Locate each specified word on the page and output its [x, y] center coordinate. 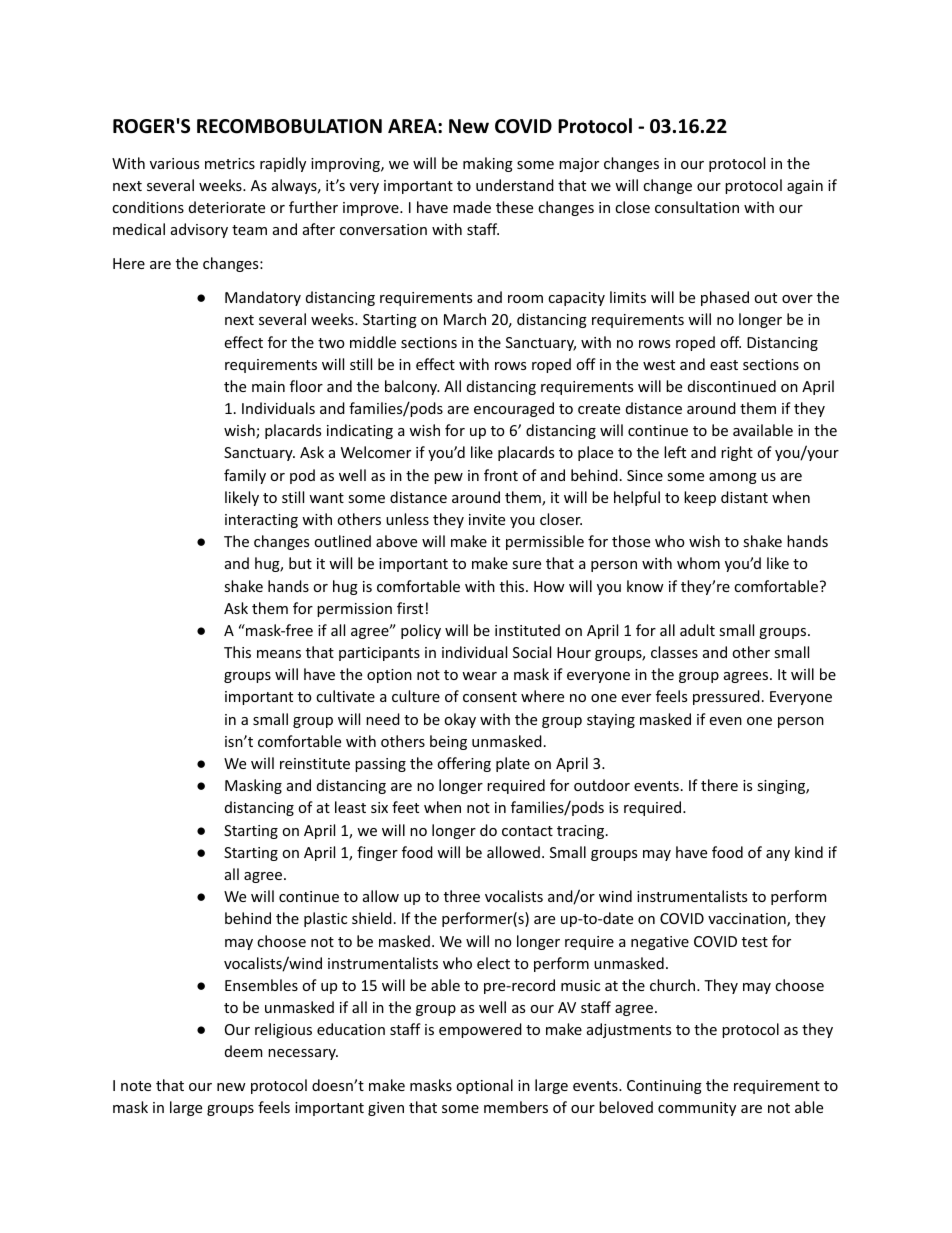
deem [243, 1051]
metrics [230, 163]
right [737, 453]
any [778, 855]
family [245, 476]
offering [464, 764]
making [488, 164]
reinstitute [315, 763]
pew [448, 478]
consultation [697, 207]
